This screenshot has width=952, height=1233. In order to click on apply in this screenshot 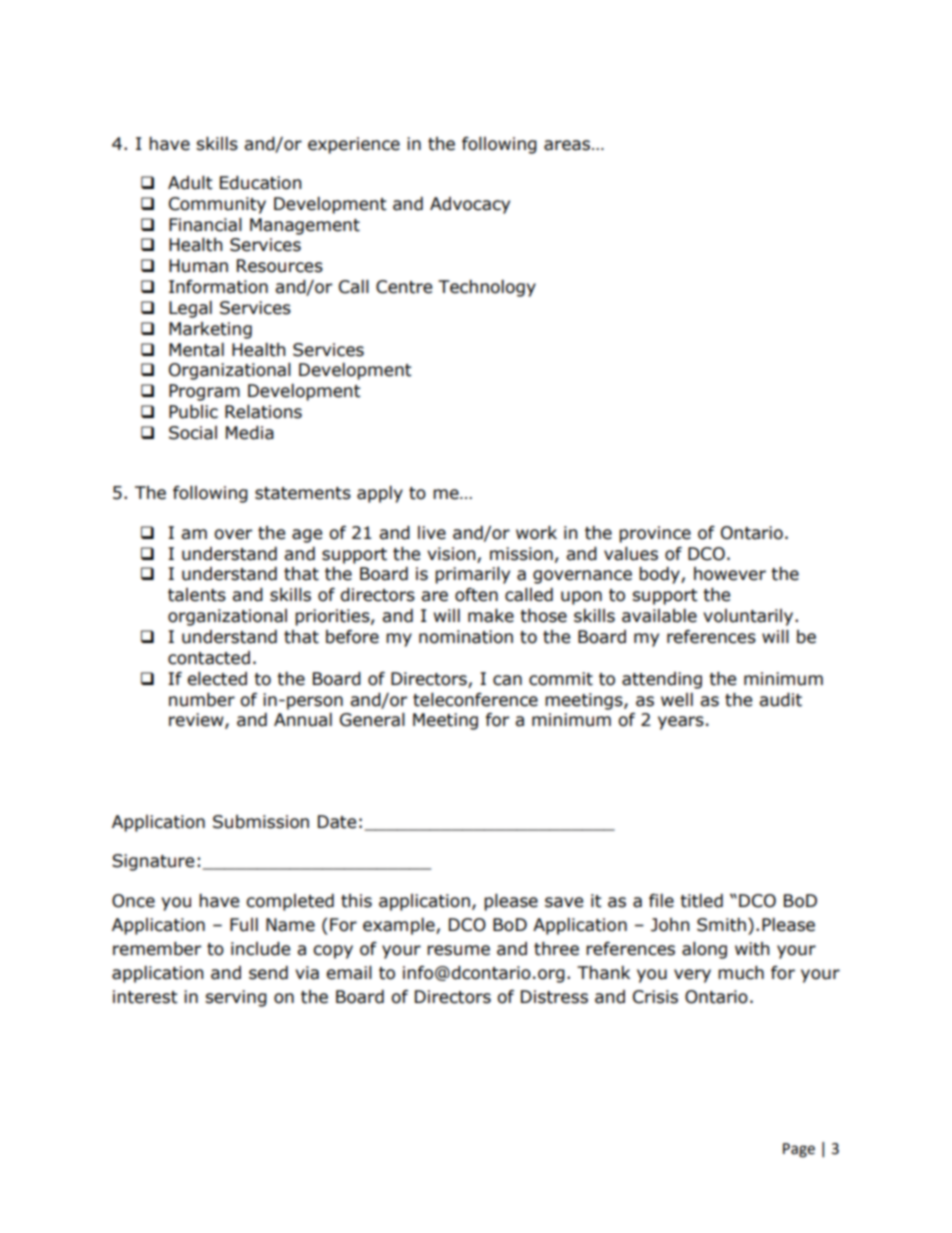, I will do `click(380, 494)`.
